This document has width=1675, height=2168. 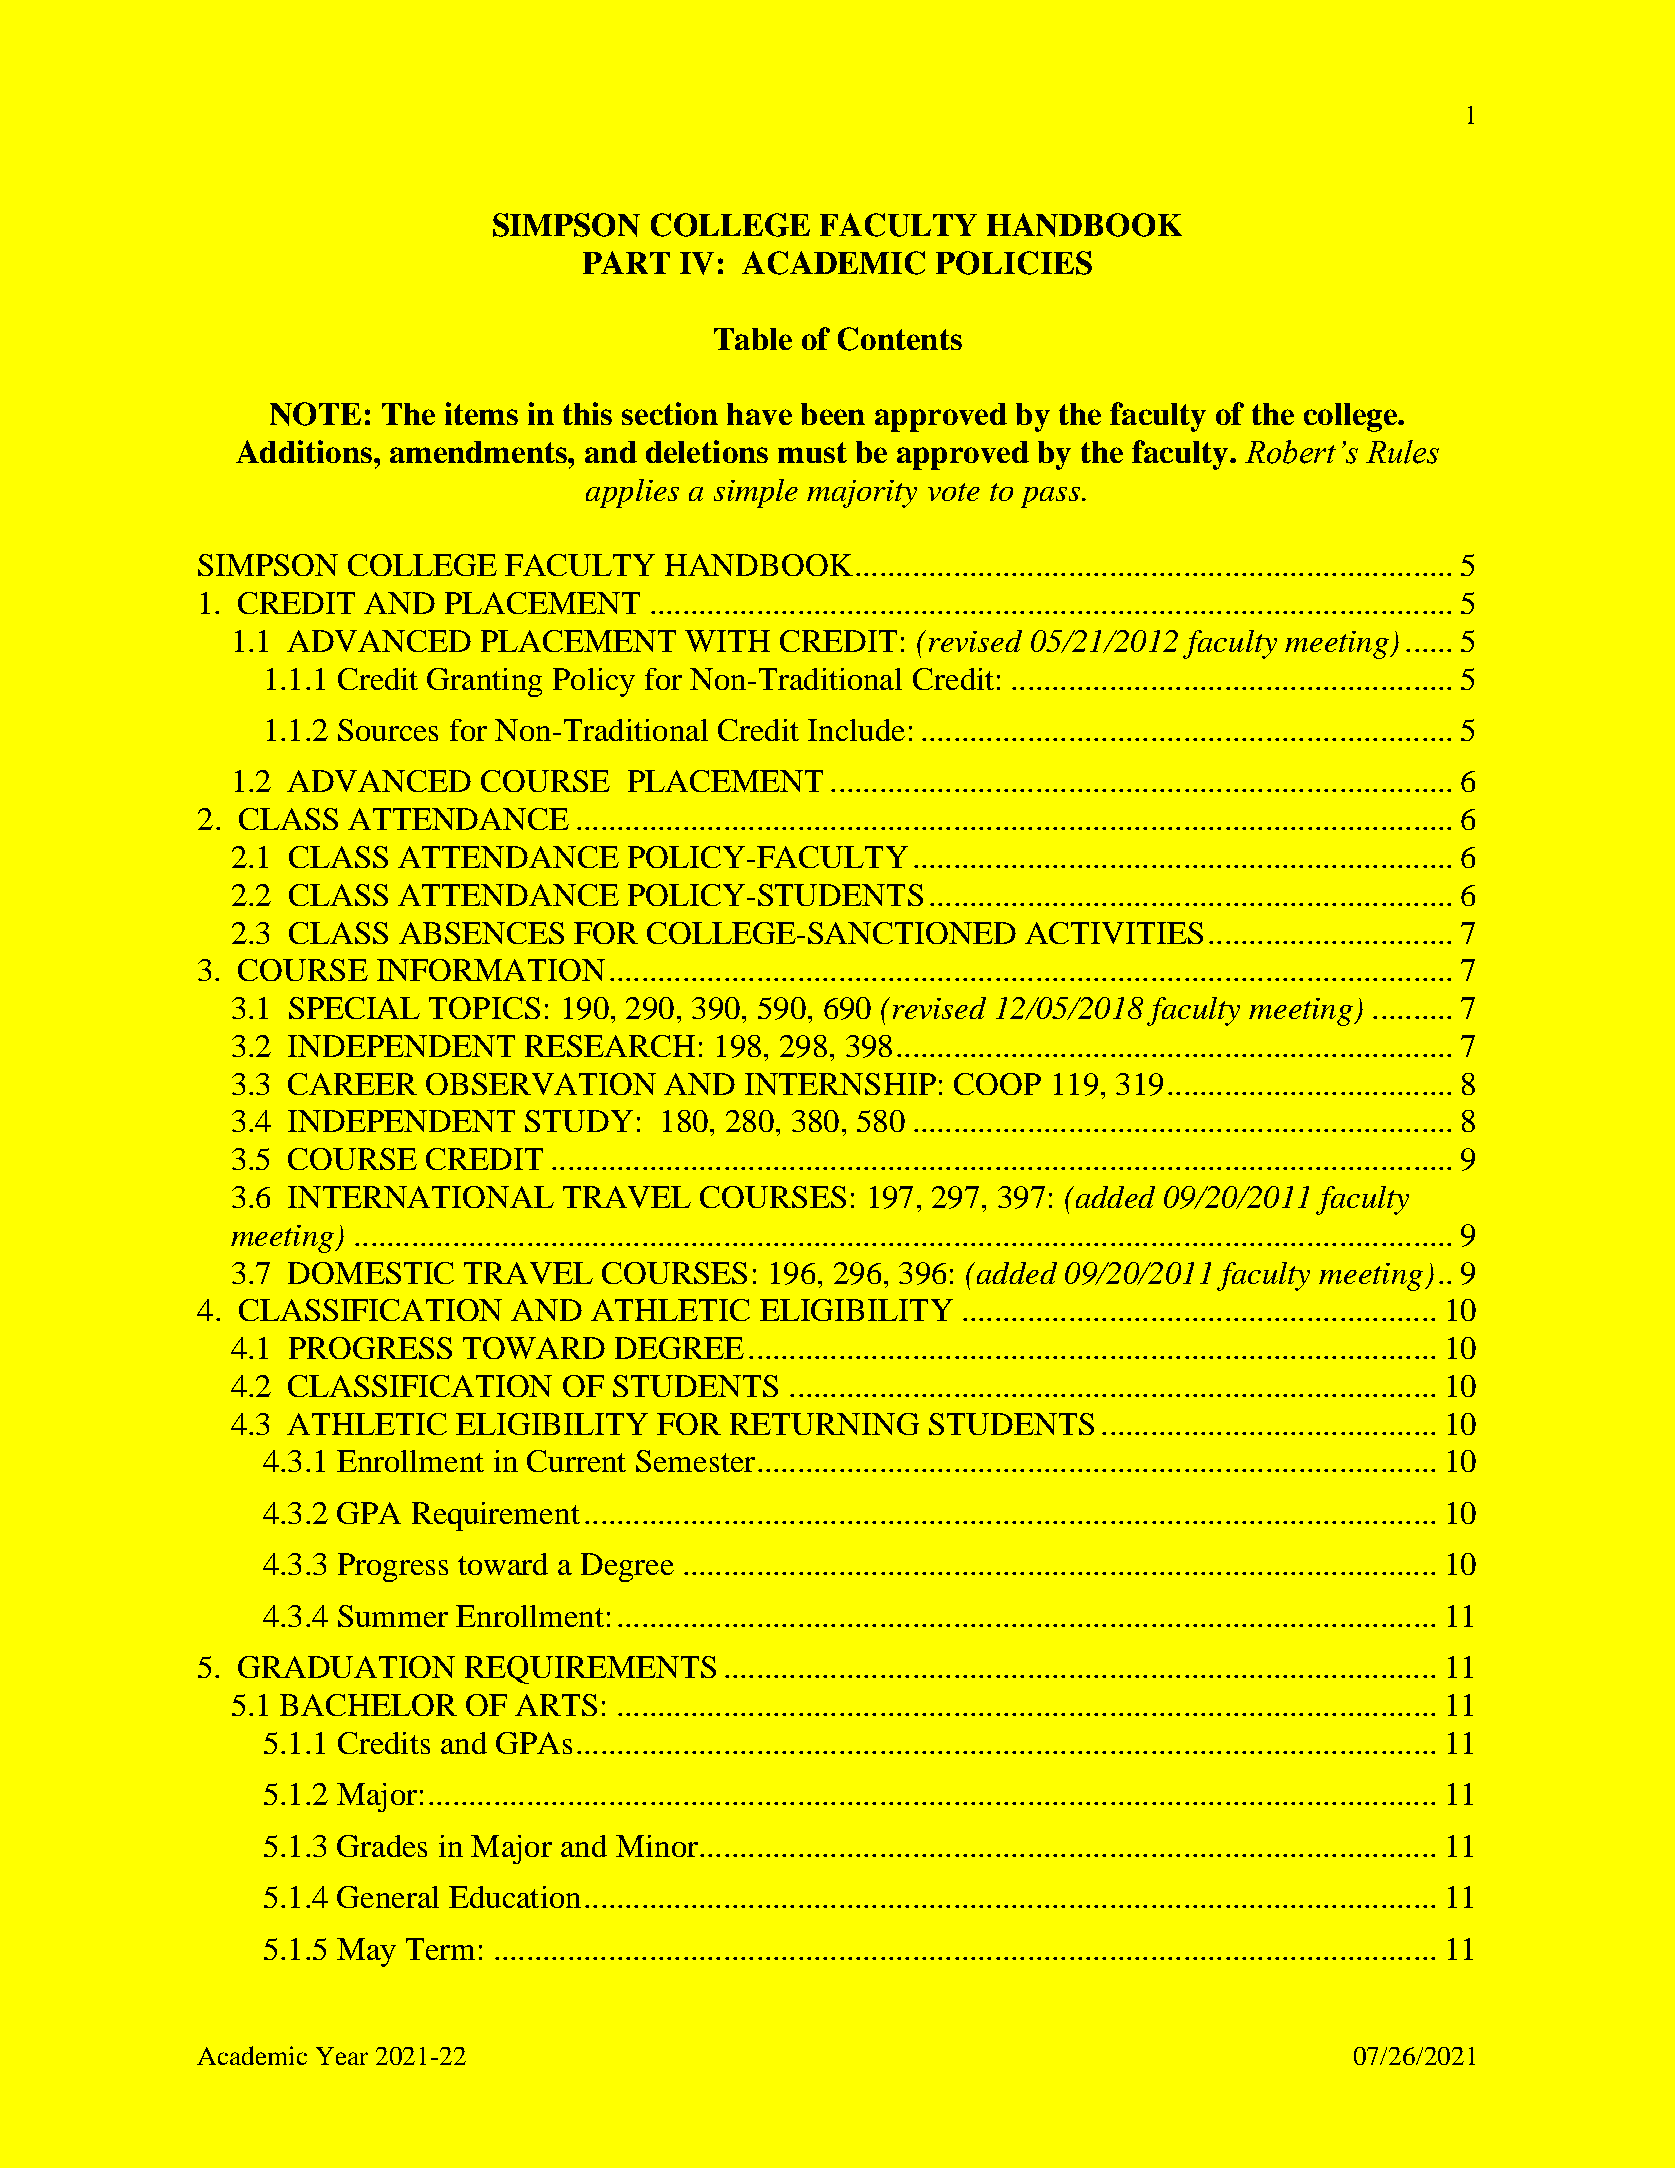 What do you see at coordinates (658, 1846) in the document?
I see `Minor` at bounding box center [658, 1846].
